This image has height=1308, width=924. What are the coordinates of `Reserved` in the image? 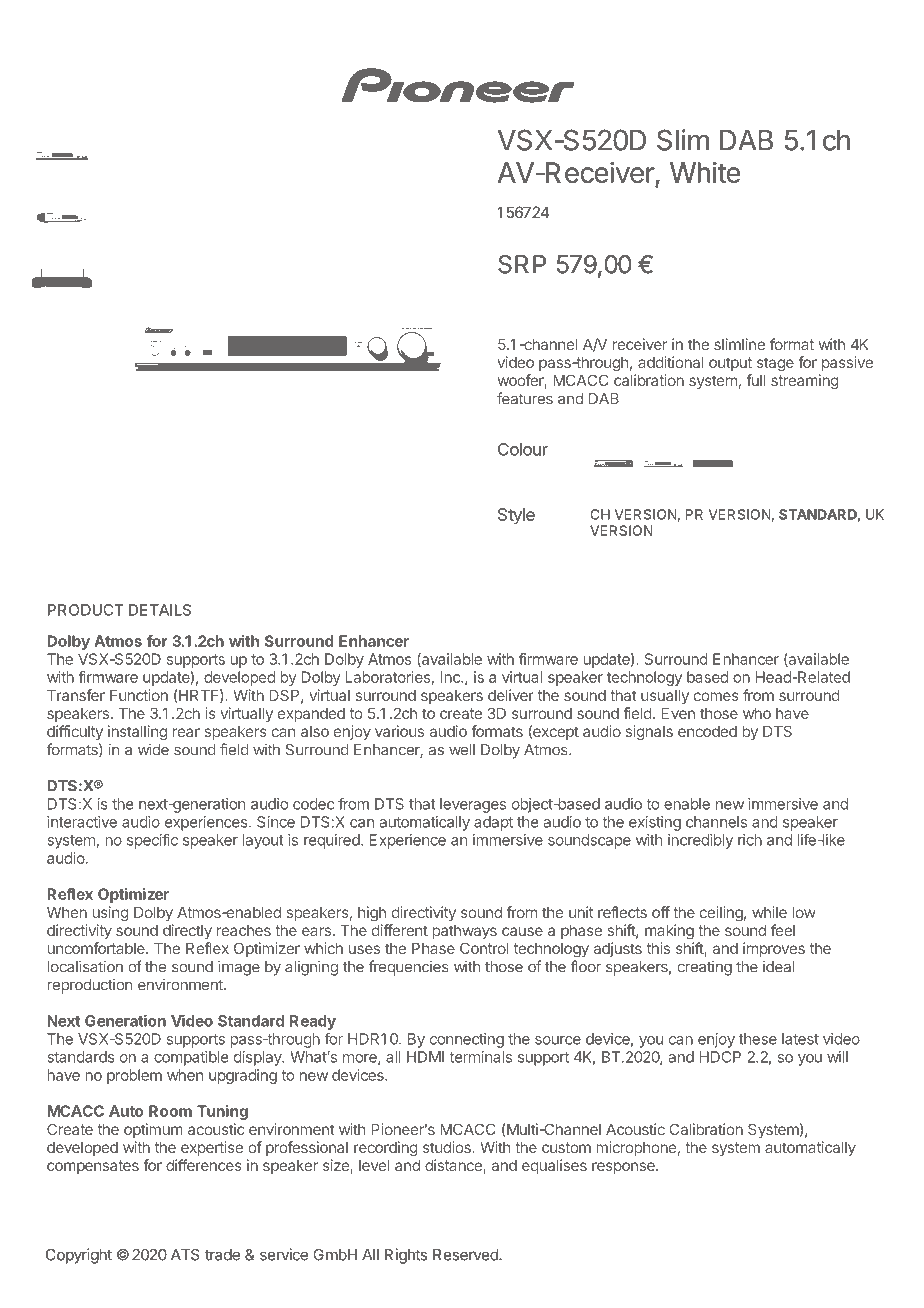 It's located at (466, 1255).
